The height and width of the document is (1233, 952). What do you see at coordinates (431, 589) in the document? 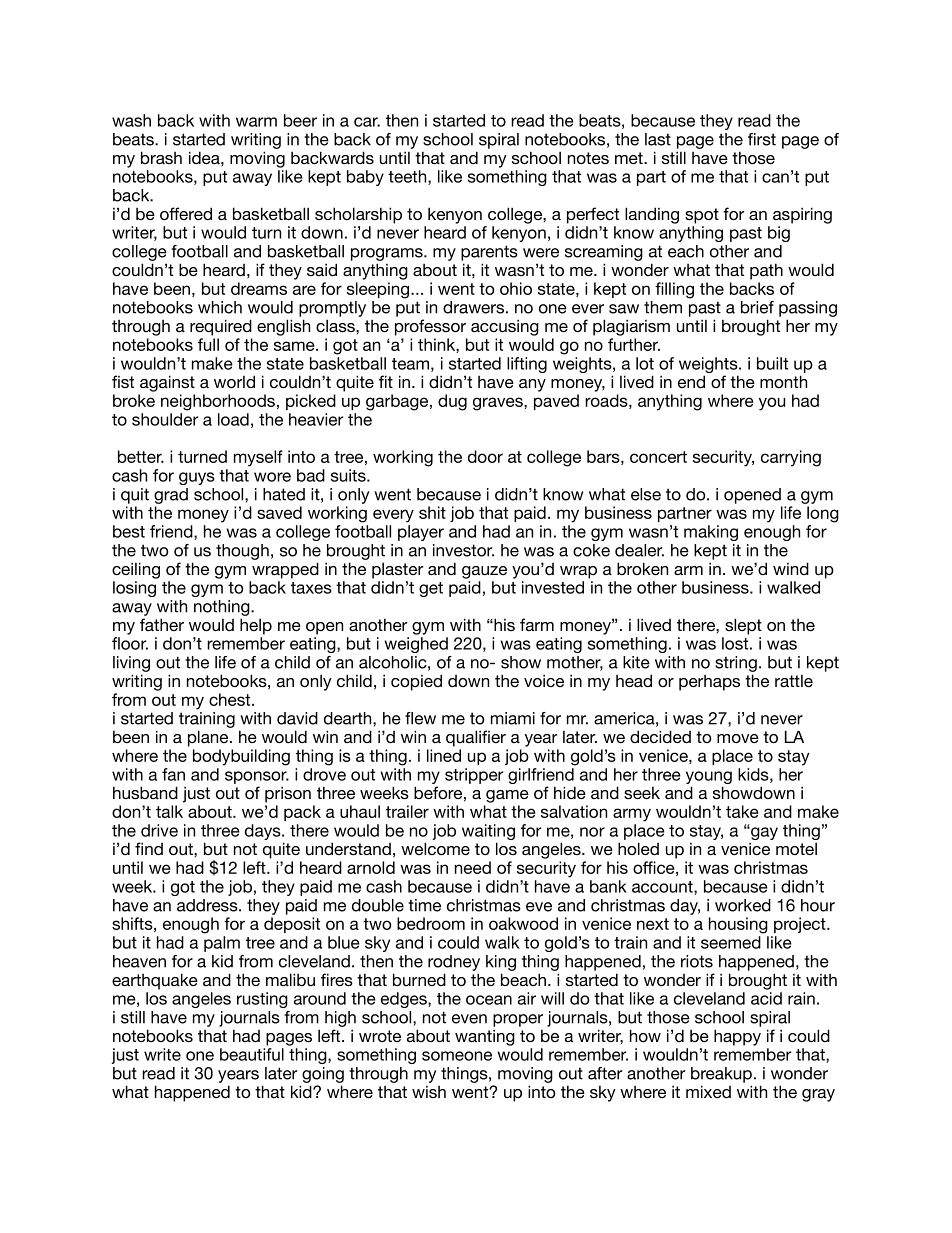
I see `get` at bounding box center [431, 589].
